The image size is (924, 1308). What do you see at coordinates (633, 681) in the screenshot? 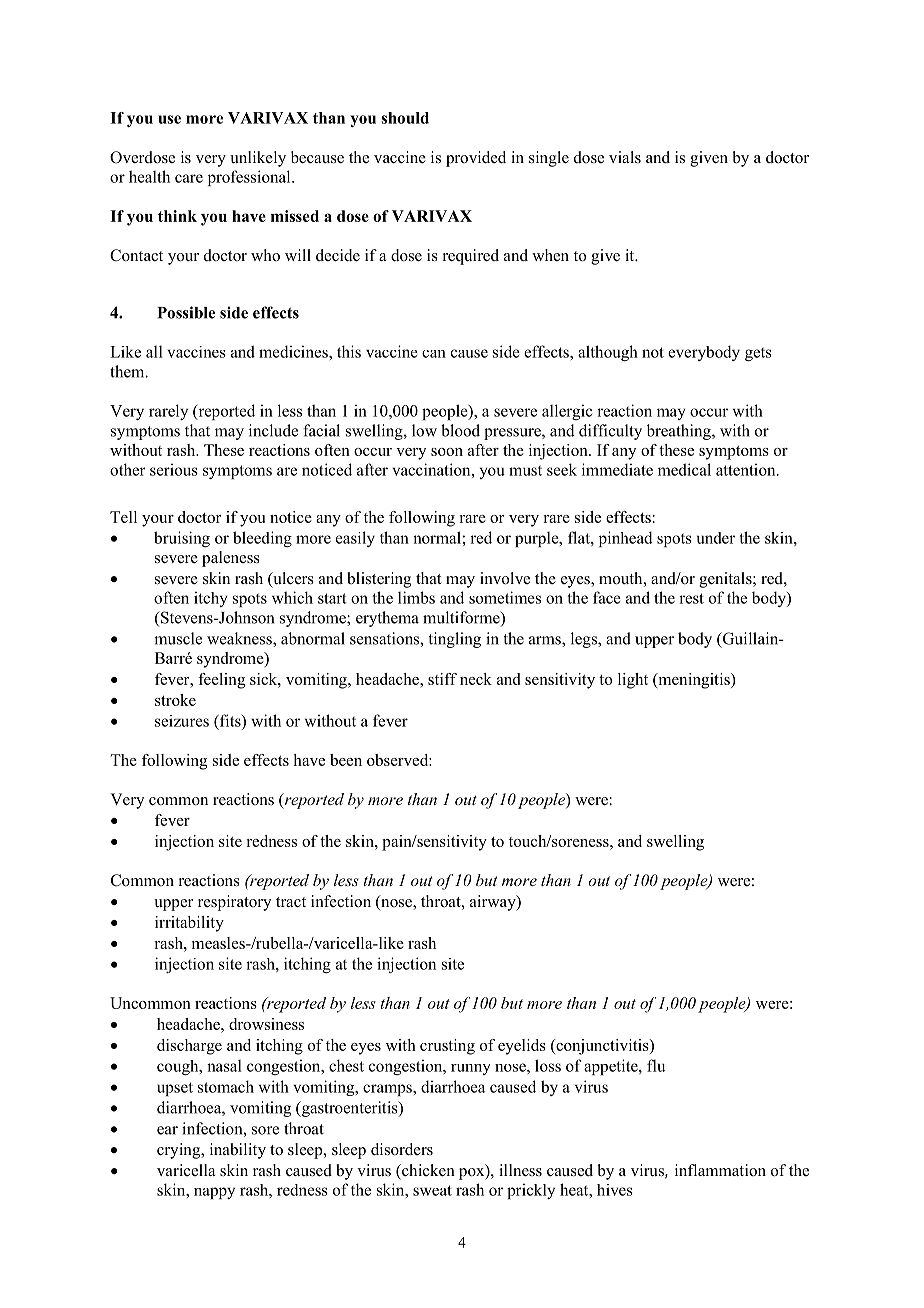
I see `light` at bounding box center [633, 681].
